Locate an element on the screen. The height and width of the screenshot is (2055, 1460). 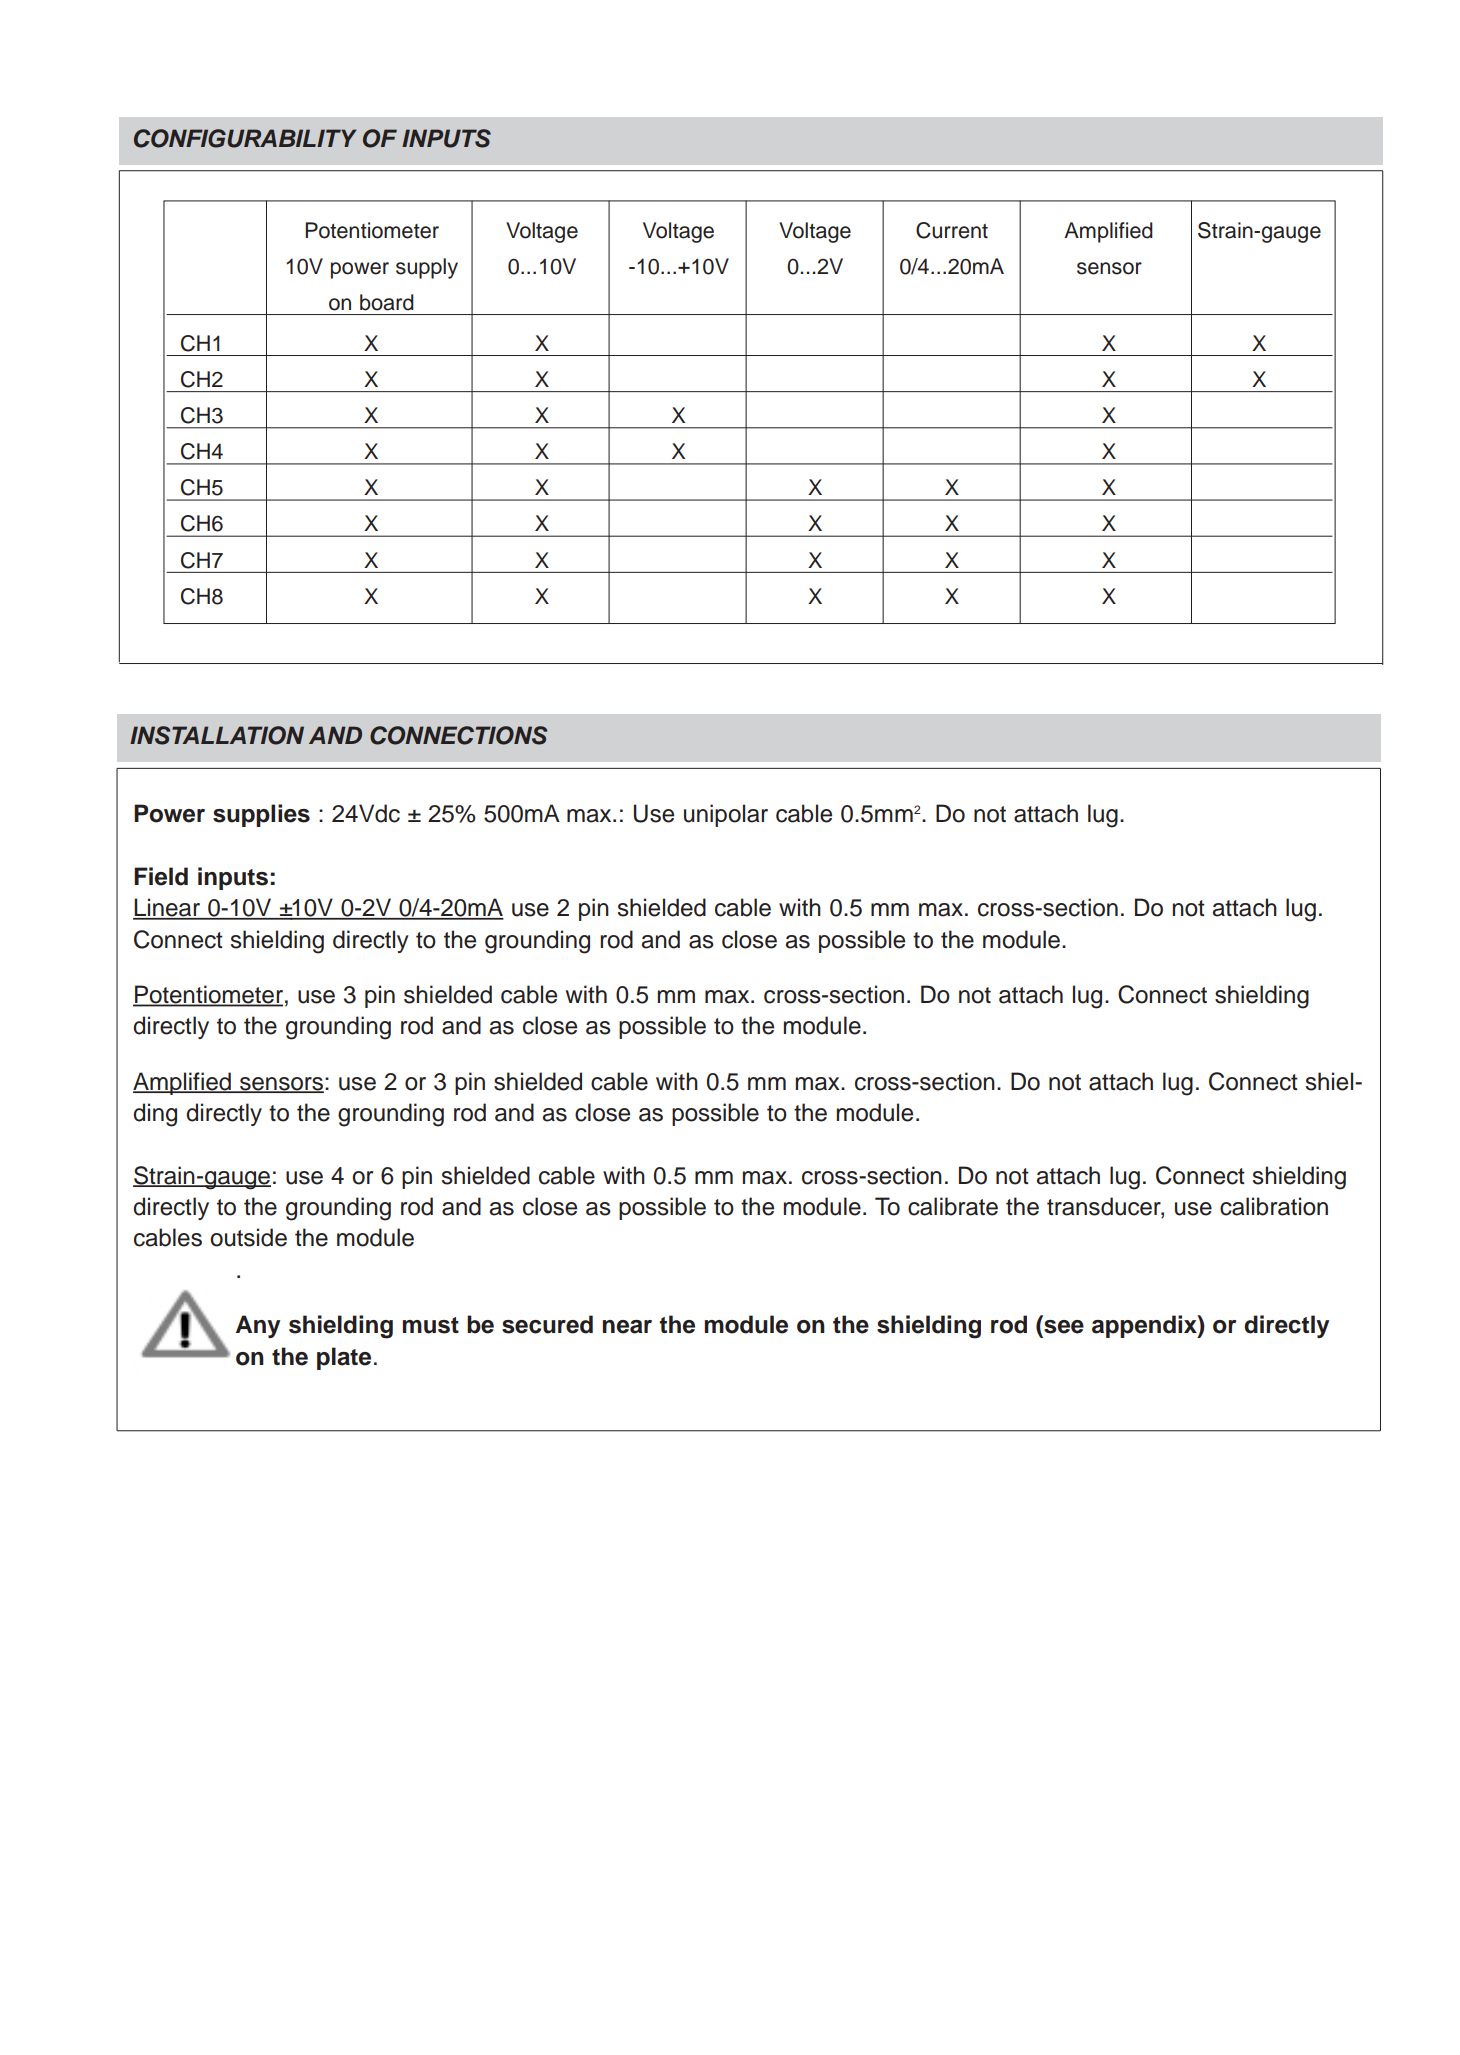
Any is located at coordinates (258, 1326).
